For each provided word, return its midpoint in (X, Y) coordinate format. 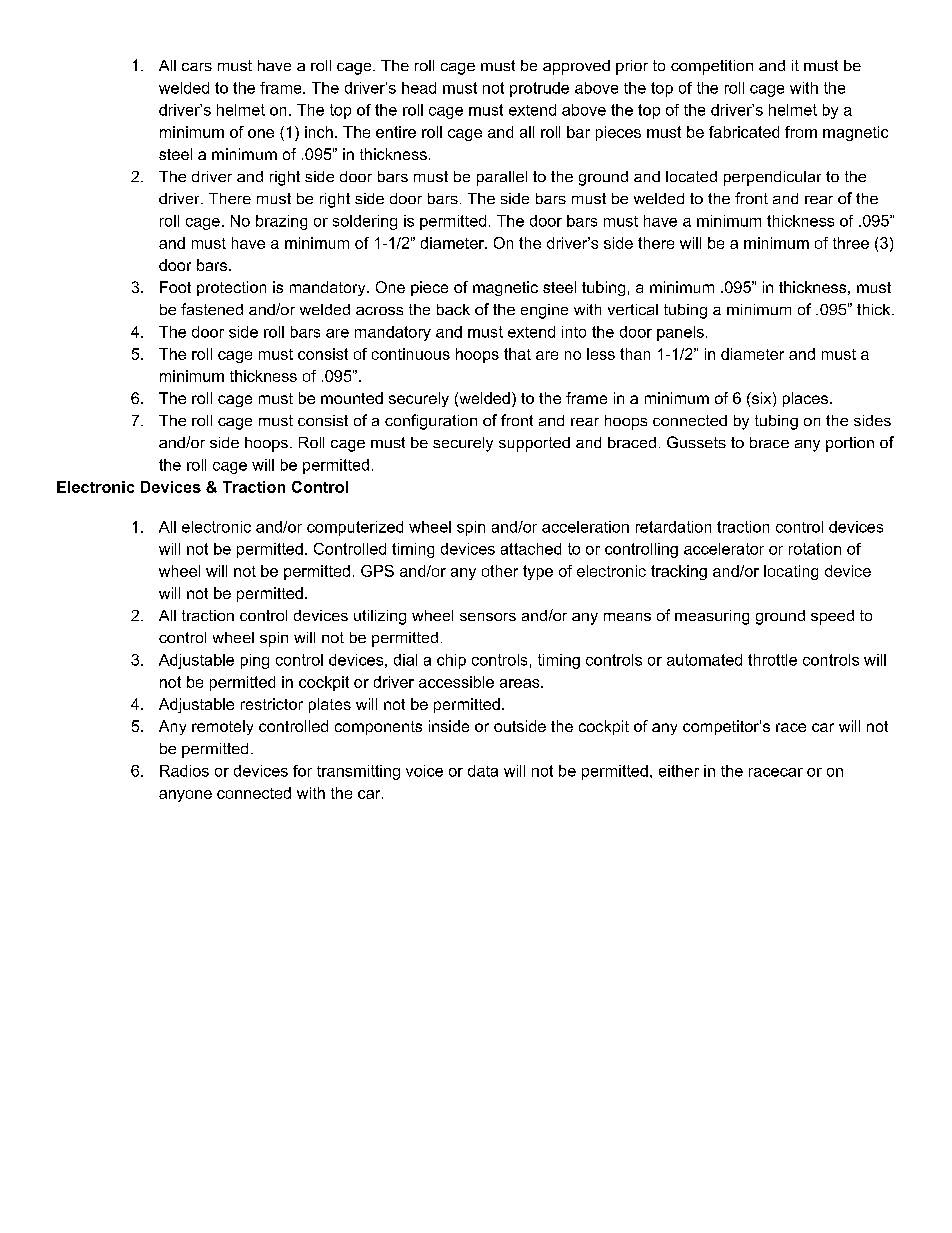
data (483, 771)
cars (197, 67)
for (302, 771)
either (679, 771)
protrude (539, 89)
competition (712, 67)
